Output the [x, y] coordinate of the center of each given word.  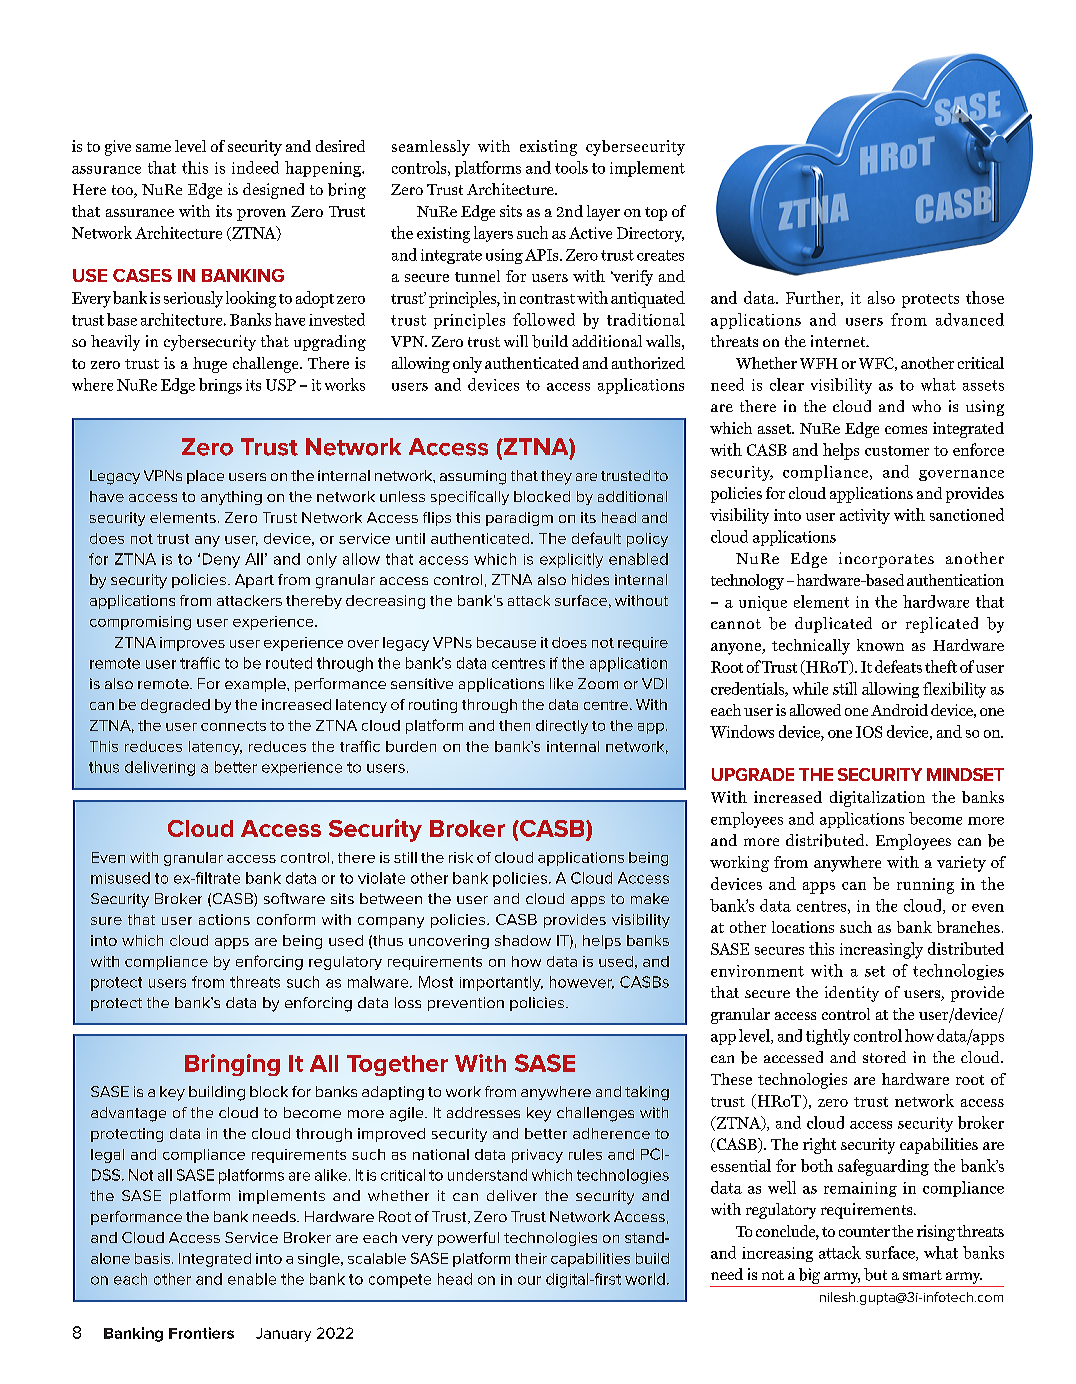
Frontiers [201, 1333]
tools [571, 167]
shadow [523, 940]
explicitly [571, 560]
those [985, 297]
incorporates [886, 560]
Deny [221, 560]
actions [224, 919]
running [925, 886]
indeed [255, 167]
